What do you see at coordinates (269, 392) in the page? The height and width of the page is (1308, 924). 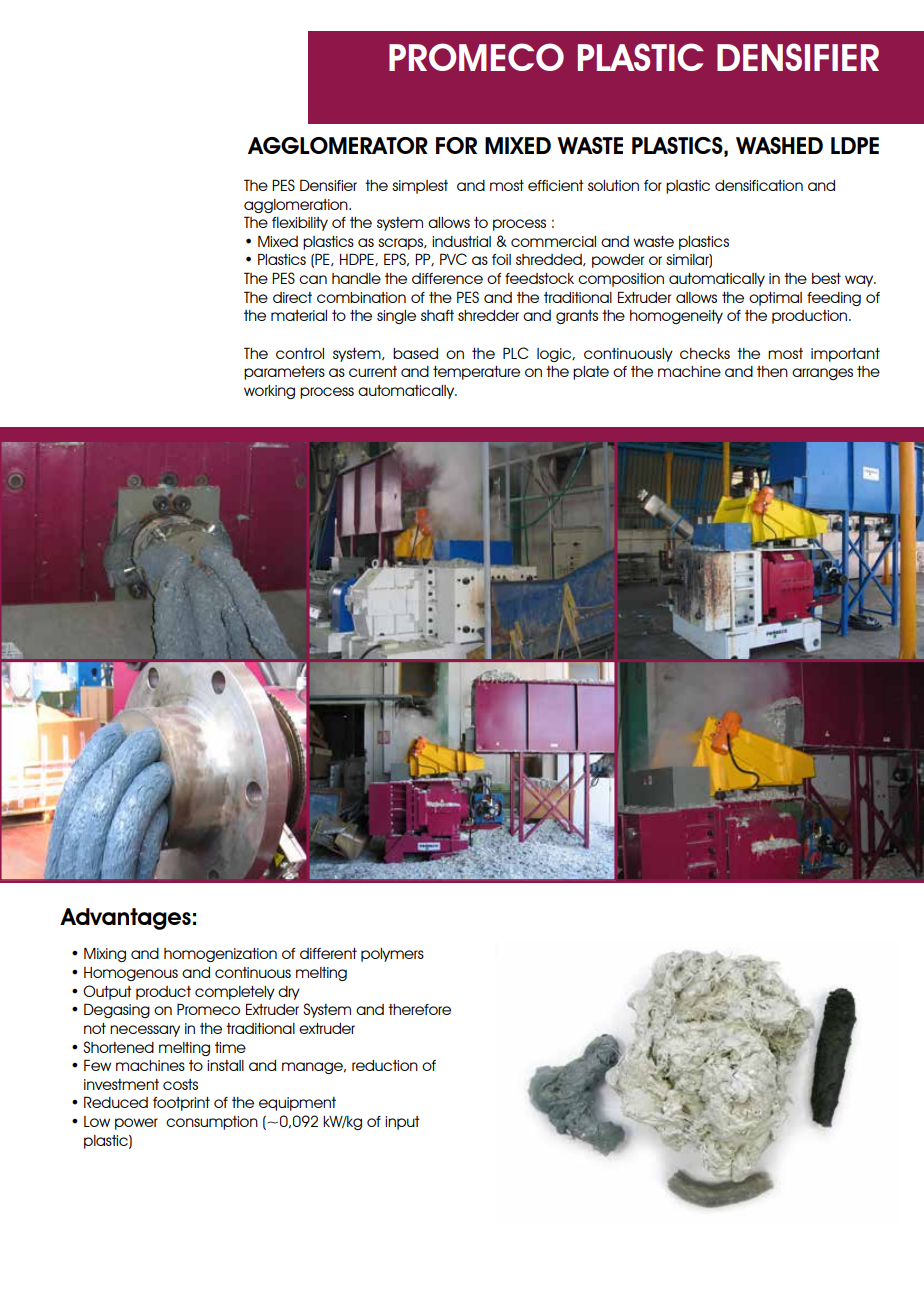 I see `working` at bounding box center [269, 392].
